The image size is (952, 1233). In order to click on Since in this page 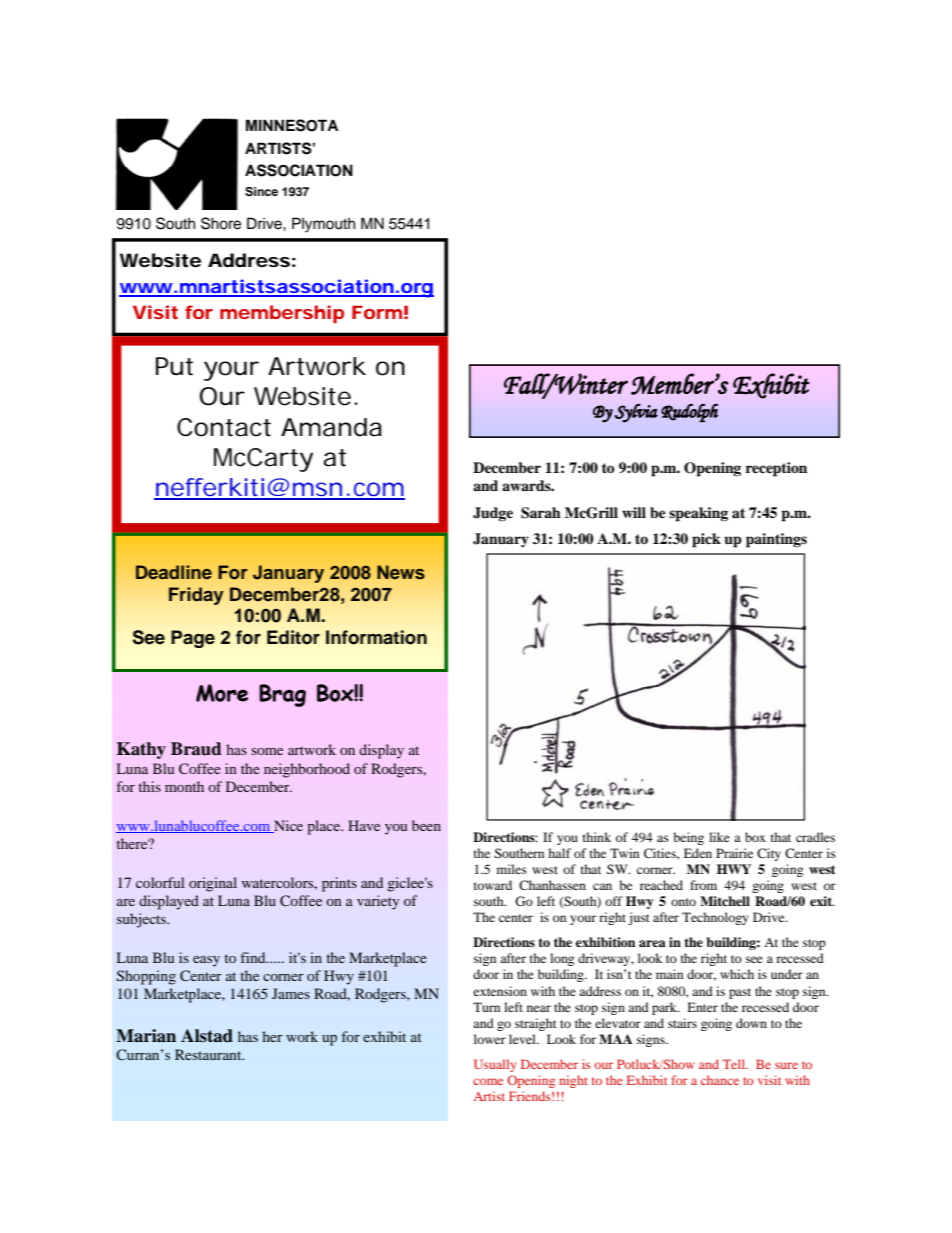, I will do `click(261, 192)`.
